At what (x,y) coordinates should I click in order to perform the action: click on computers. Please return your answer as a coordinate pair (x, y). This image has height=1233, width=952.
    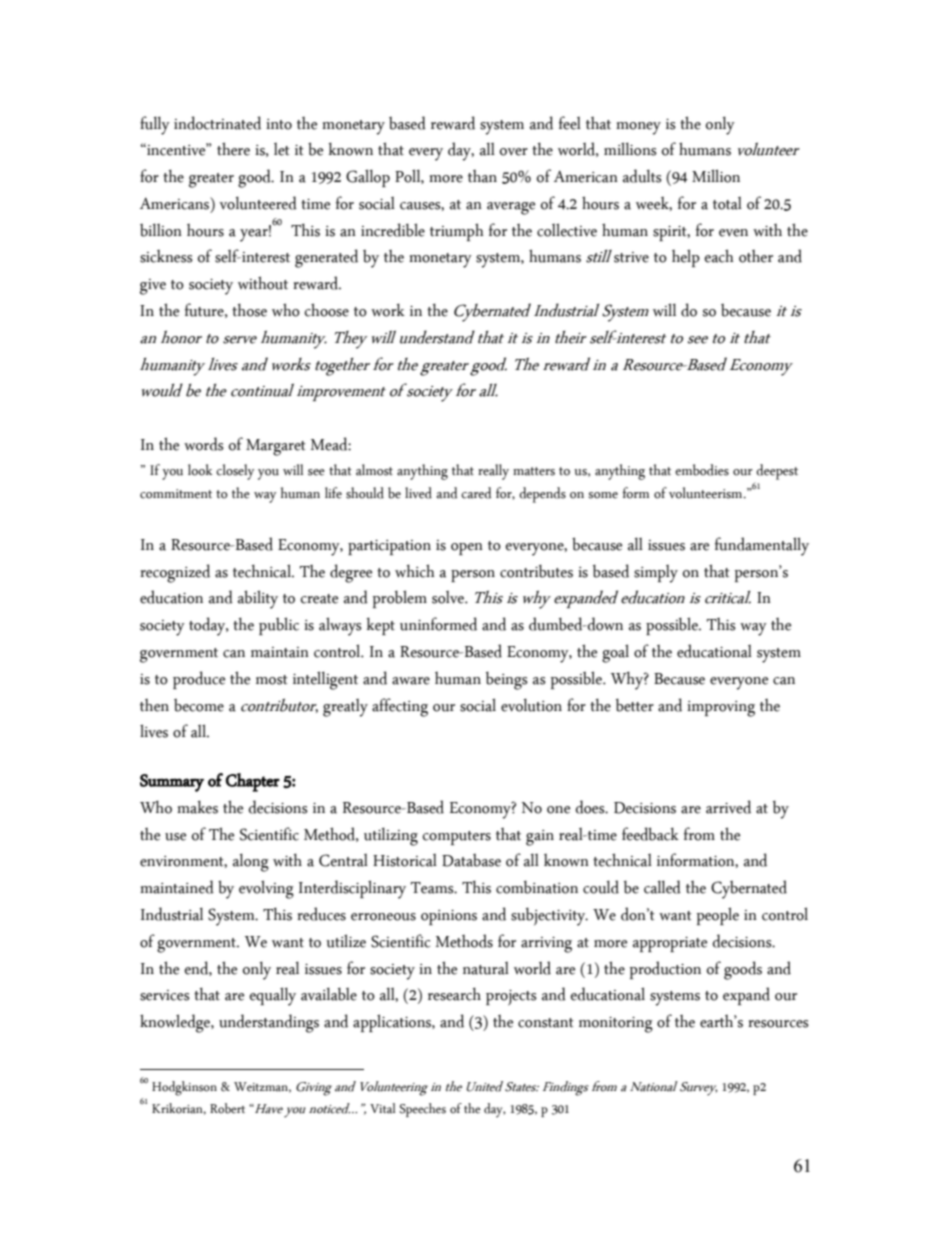
    Looking at the image, I should click on (457, 838).
